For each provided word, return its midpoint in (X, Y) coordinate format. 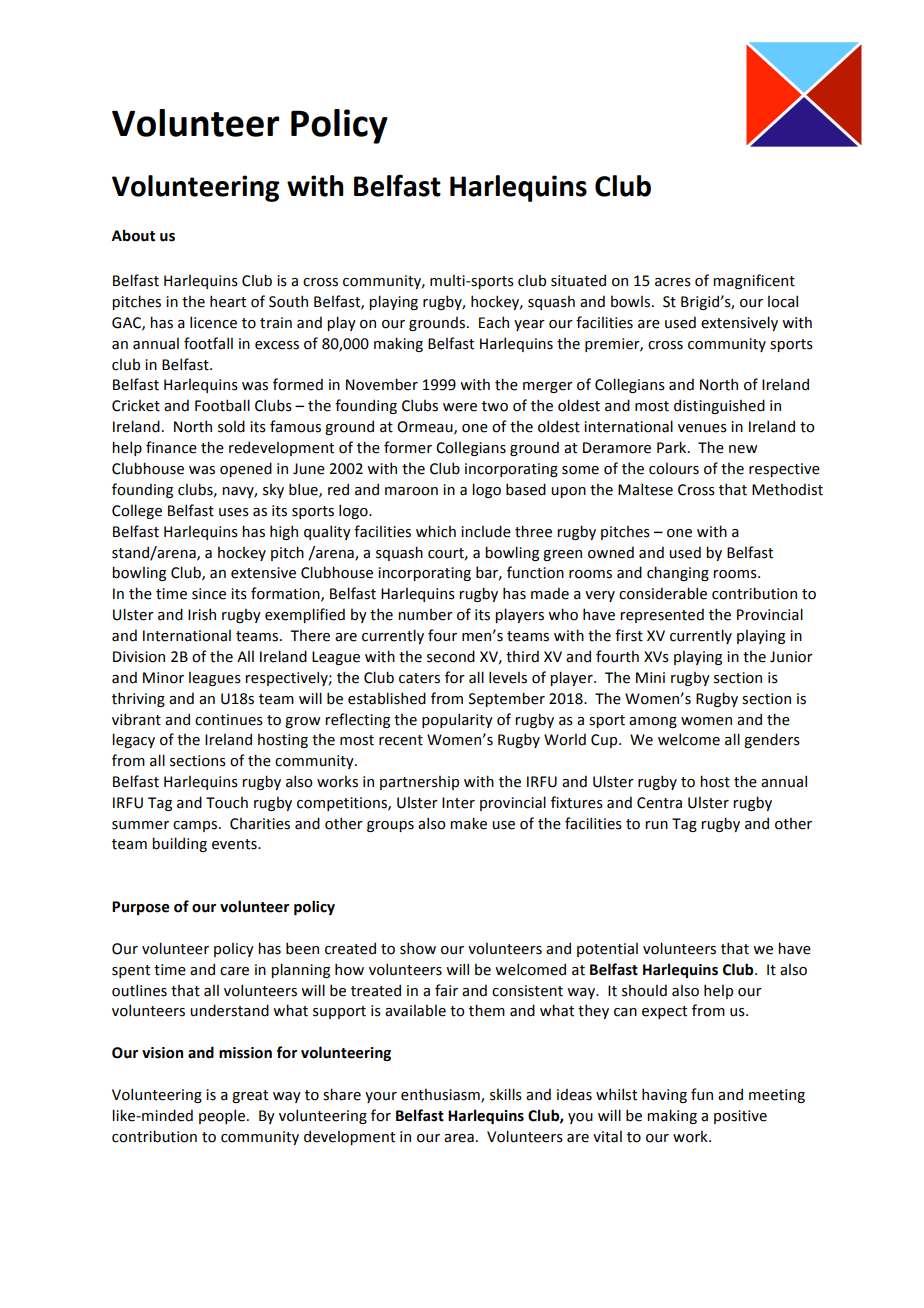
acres (673, 282)
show (418, 948)
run (656, 825)
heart (228, 301)
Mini (650, 677)
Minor (163, 678)
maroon (411, 491)
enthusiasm (441, 1095)
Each (494, 322)
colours (674, 469)
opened (246, 469)
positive (740, 1117)
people (222, 1116)
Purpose (141, 908)
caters (419, 678)
